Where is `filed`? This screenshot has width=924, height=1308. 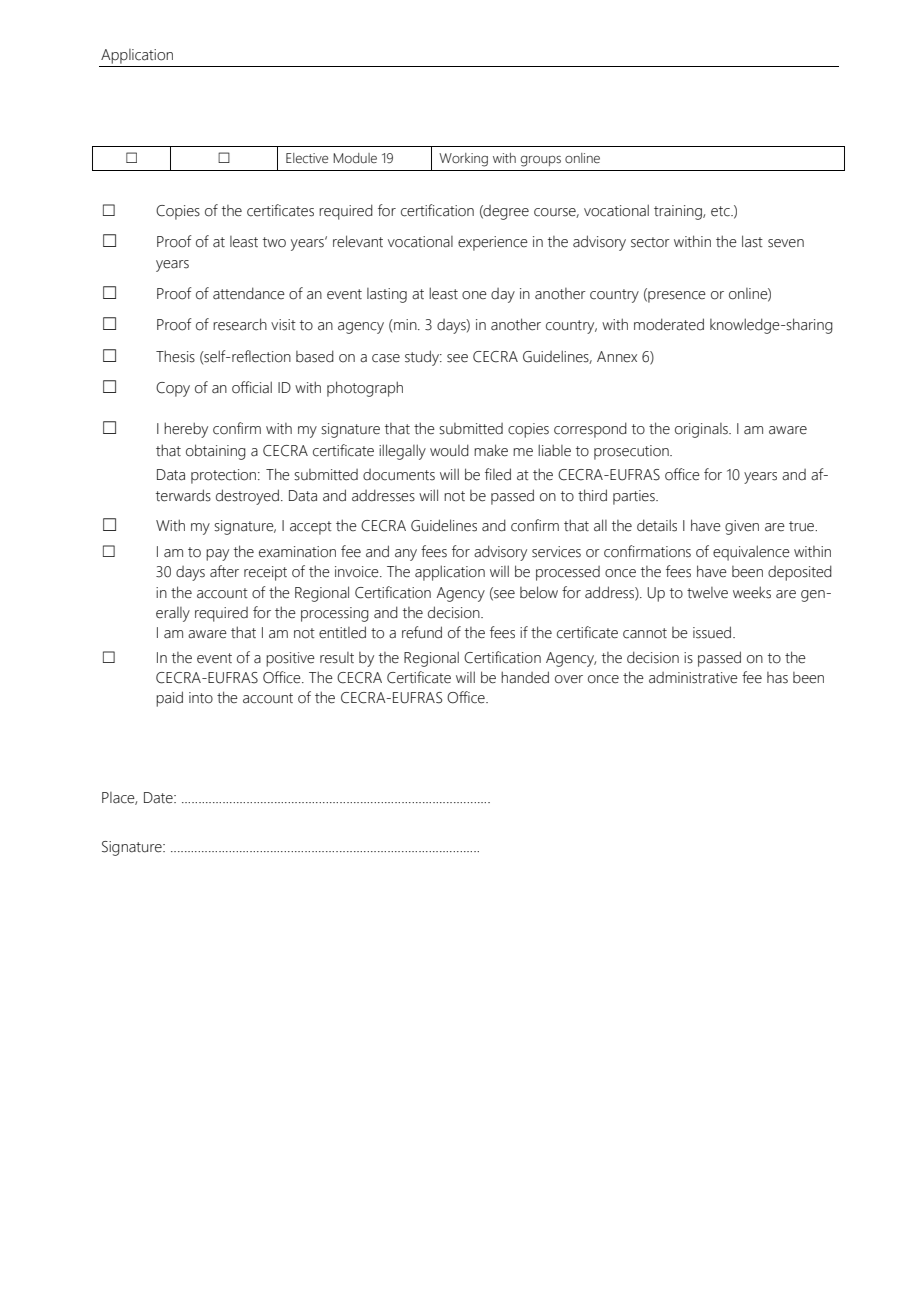
filed is located at coordinates (498, 474).
